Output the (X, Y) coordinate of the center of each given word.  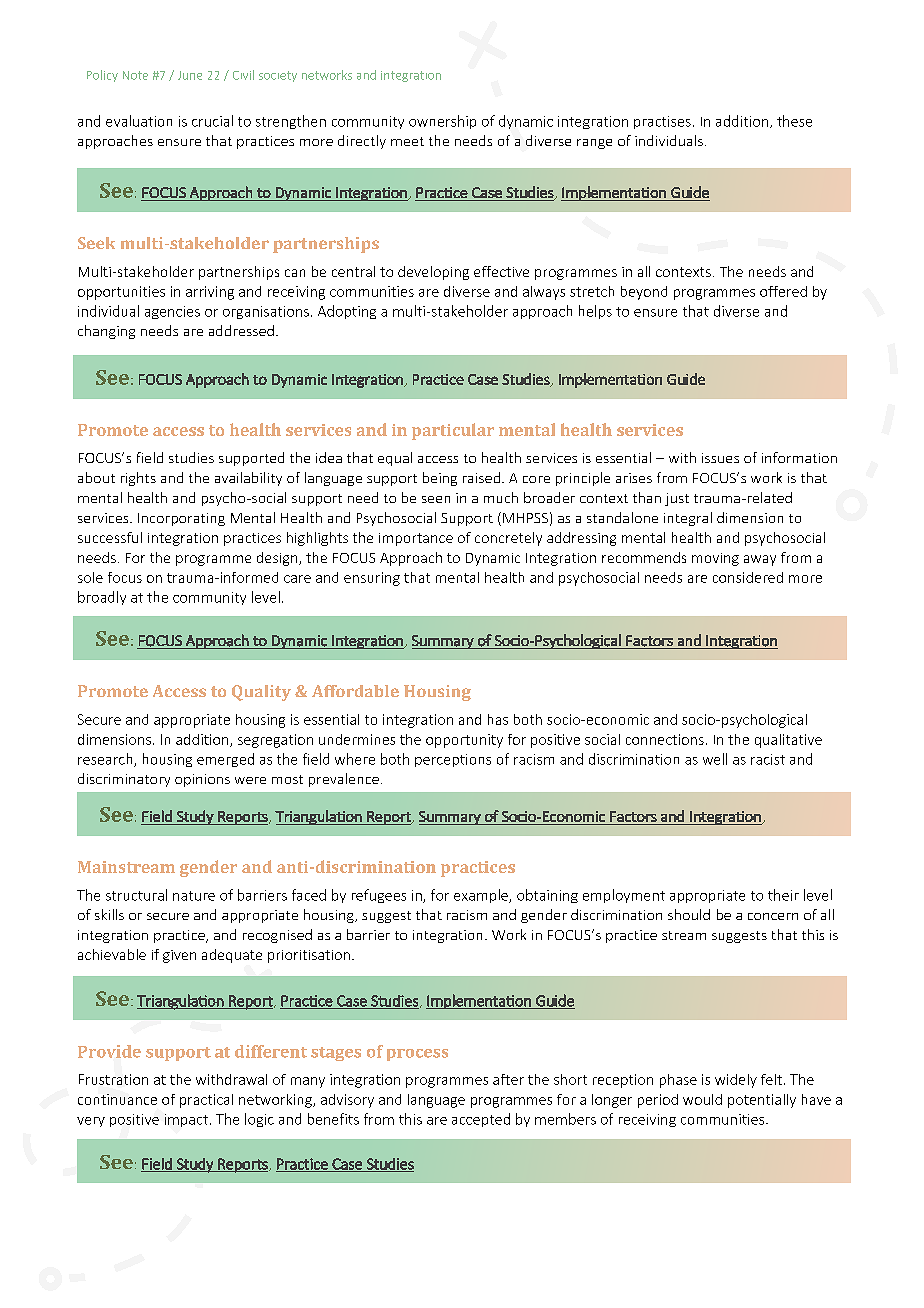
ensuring (372, 579)
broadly (102, 598)
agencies (172, 312)
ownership (442, 122)
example (482, 896)
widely (736, 1081)
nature (194, 896)
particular (453, 431)
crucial (212, 121)
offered (783, 291)
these (794, 121)
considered (748, 577)
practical (206, 1101)
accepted (481, 1120)
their (783, 895)
